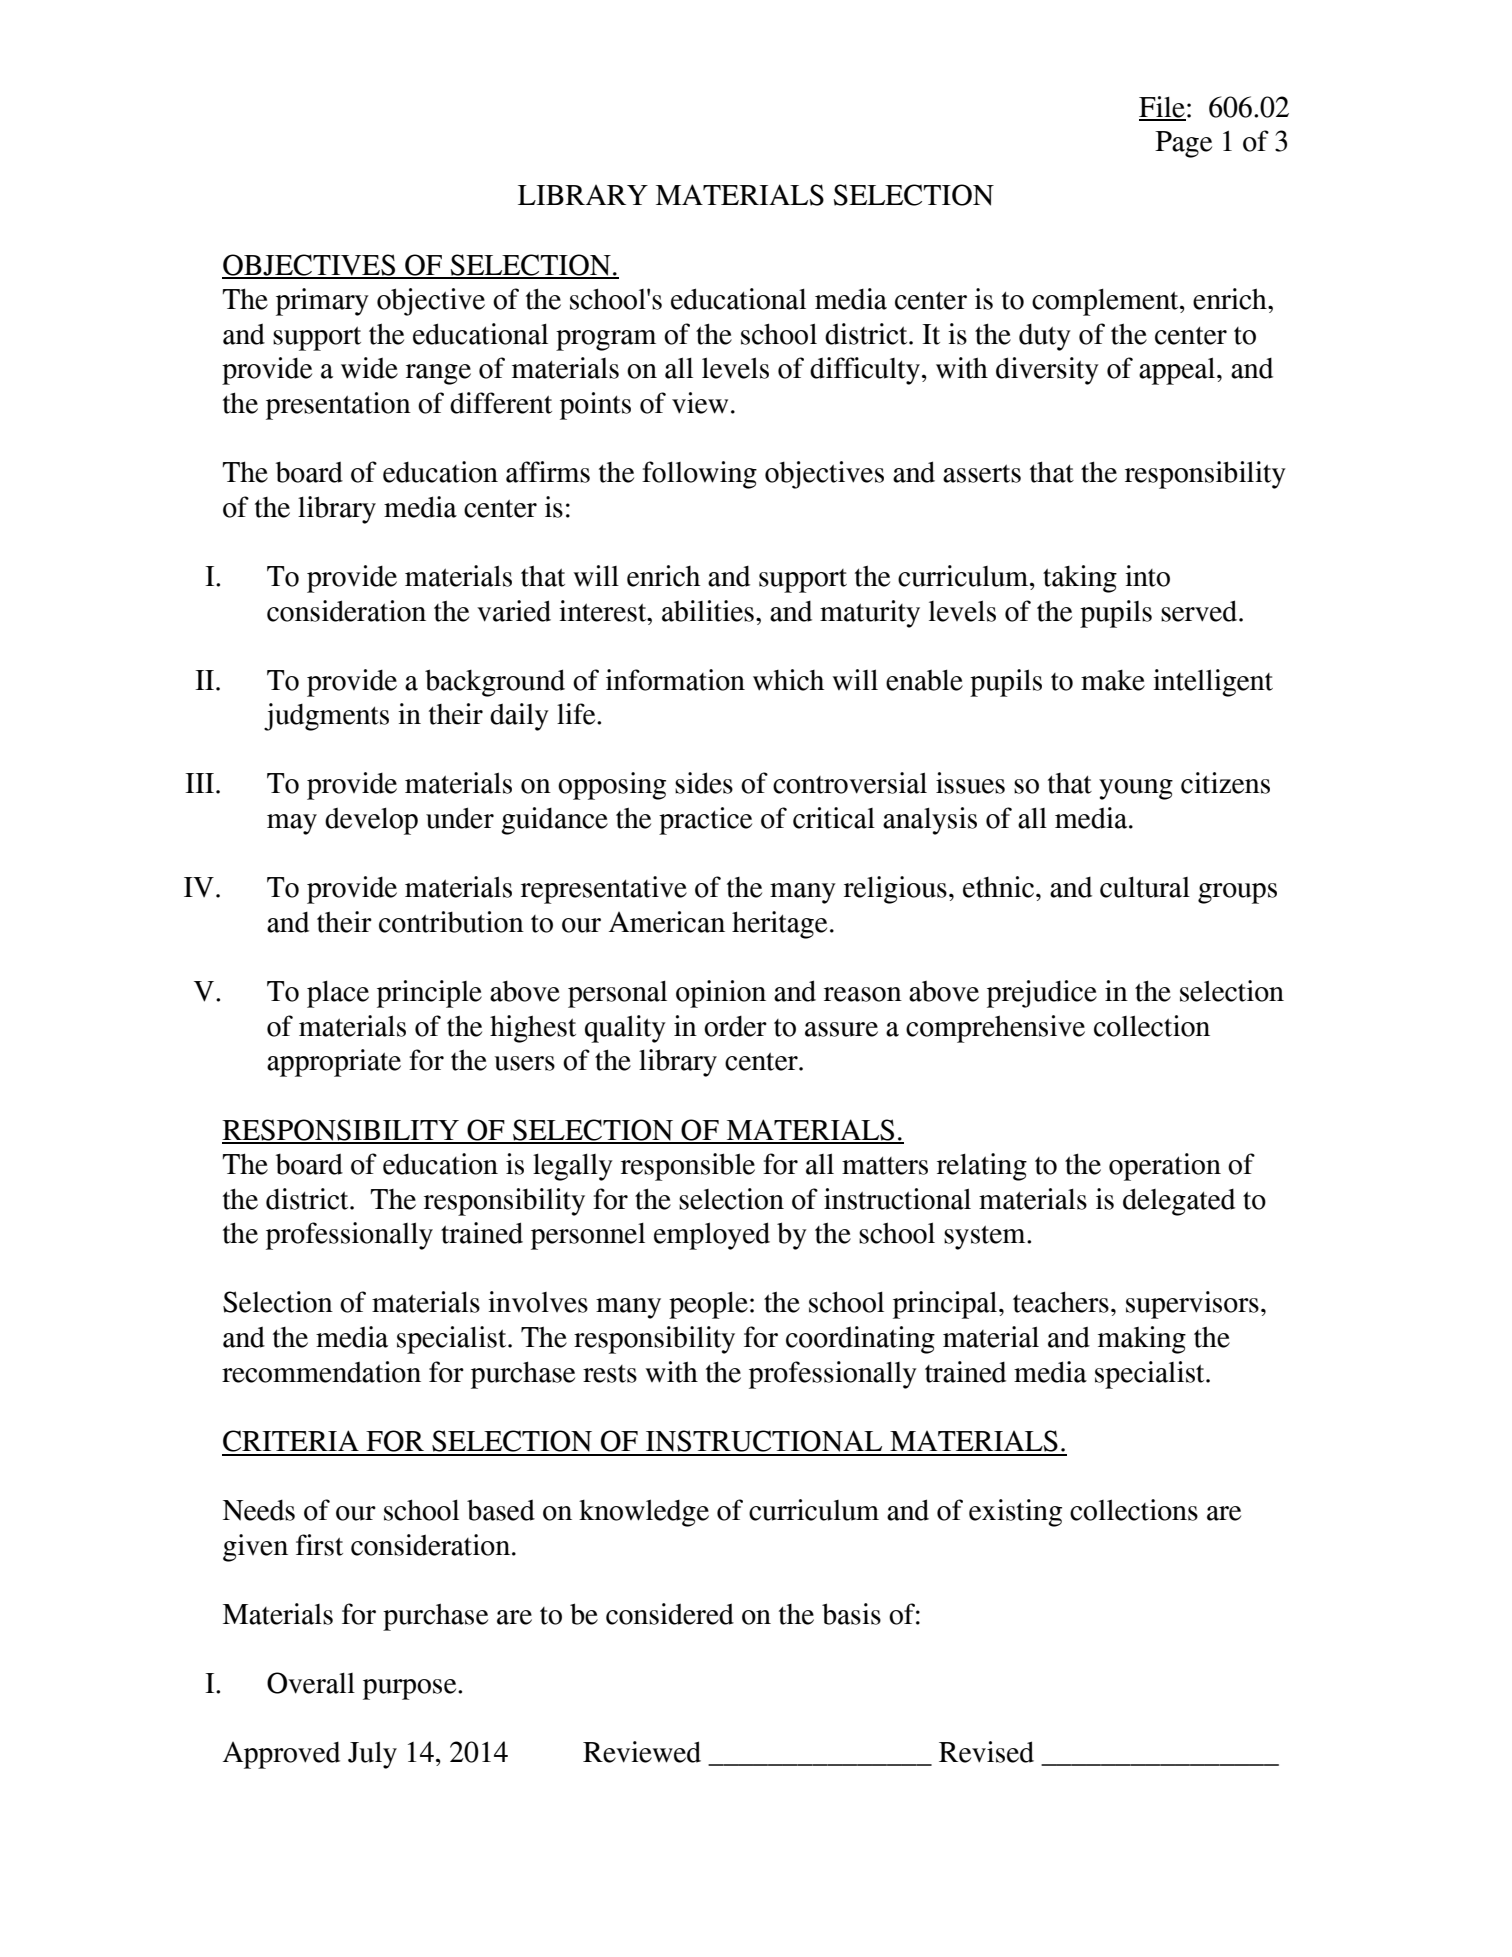  What do you see at coordinates (1145, 887) in the screenshot?
I see `cultural` at bounding box center [1145, 887].
